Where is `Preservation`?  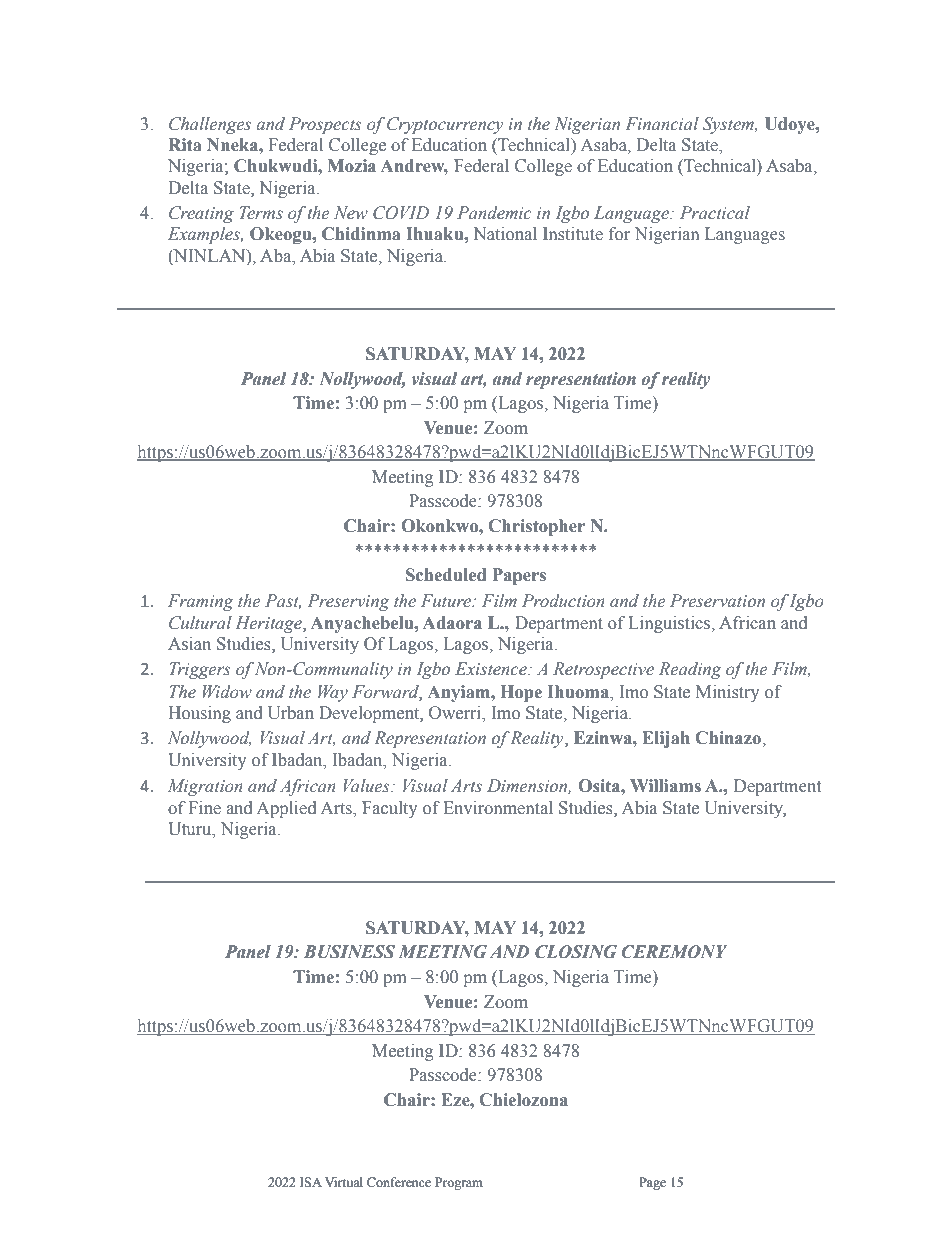
Preservation is located at coordinates (717, 601).
